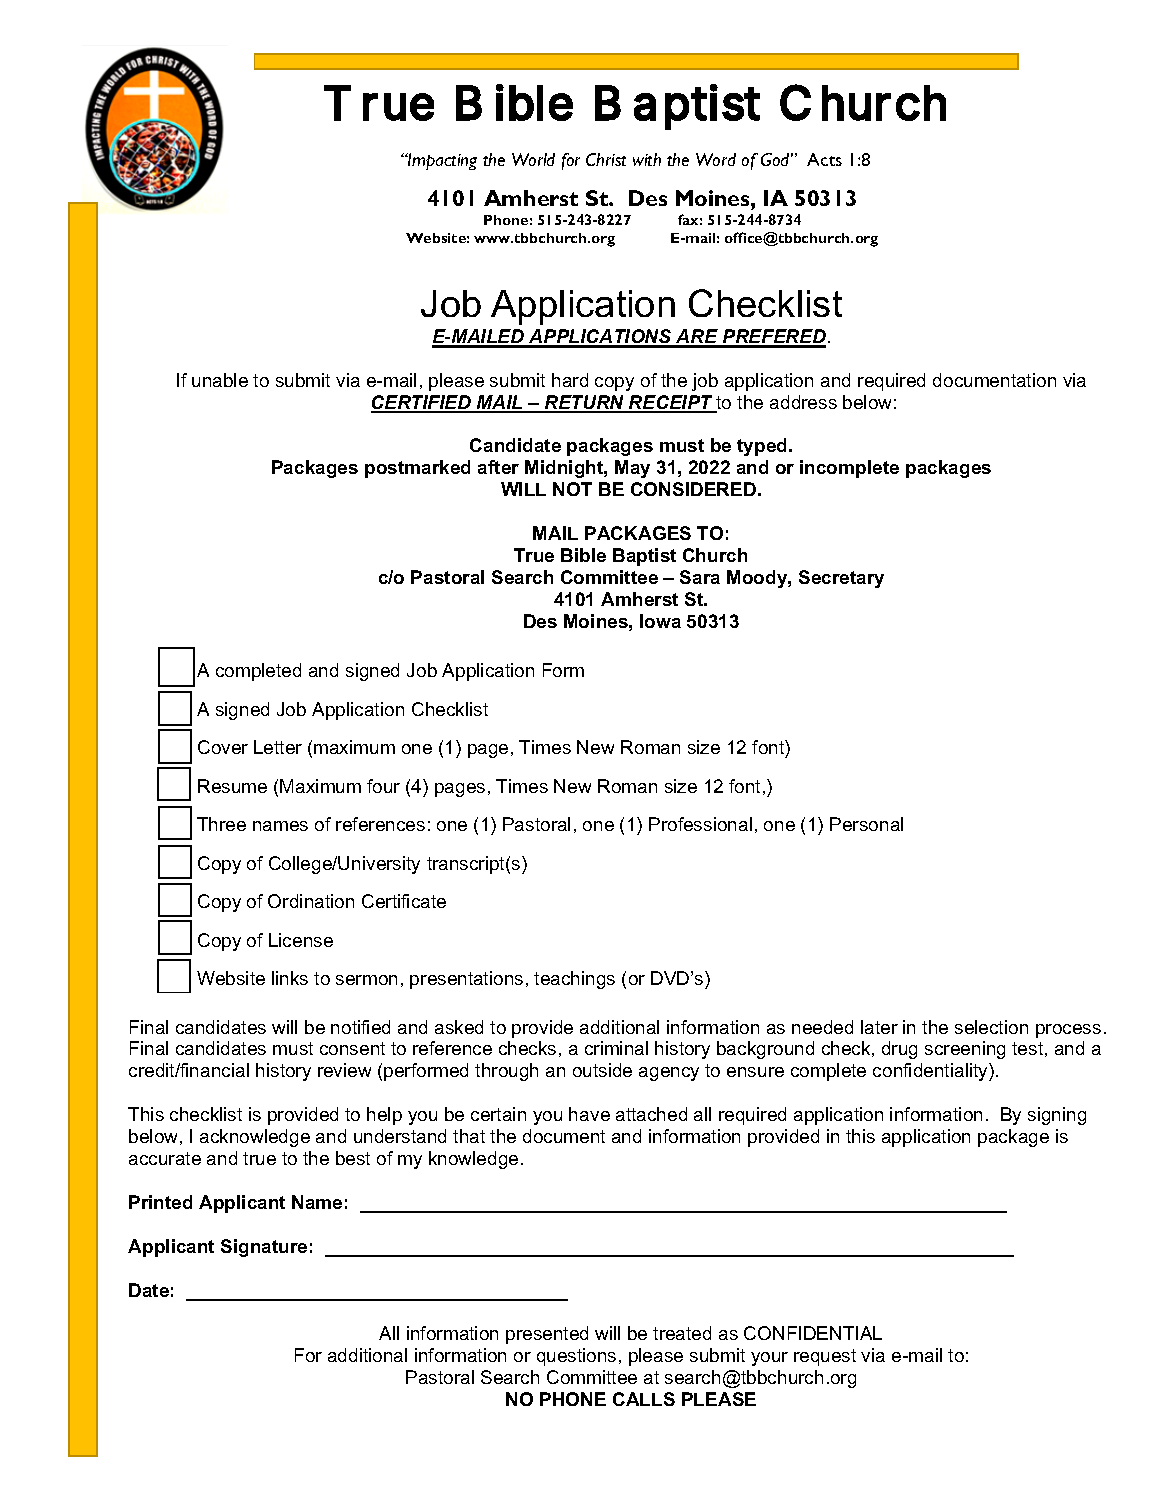  What do you see at coordinates (824, 159) in the image?
I see `Acts` at bounding box center [824, 159].
